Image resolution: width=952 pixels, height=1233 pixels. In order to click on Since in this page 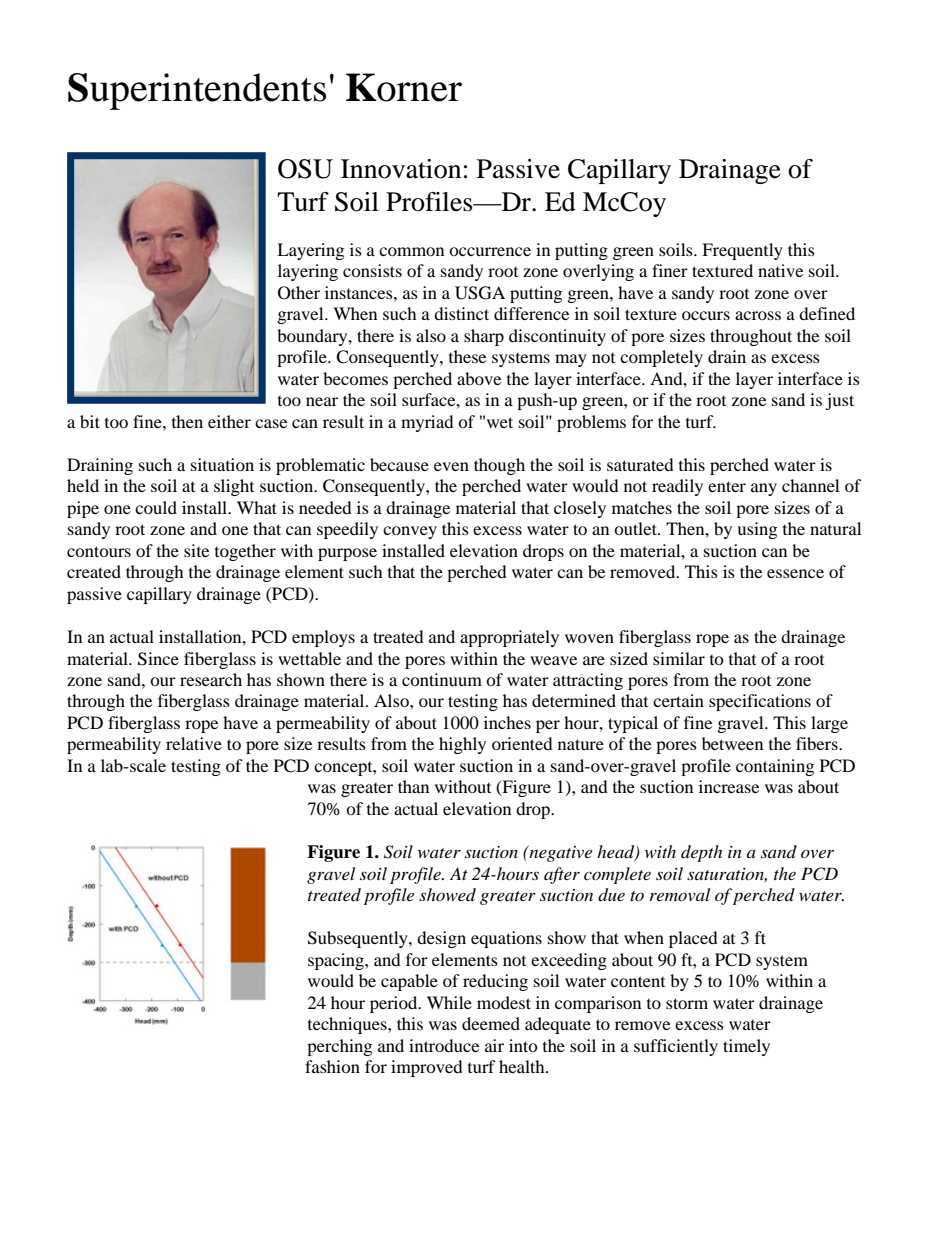, I will do `click(158, 659)`.
